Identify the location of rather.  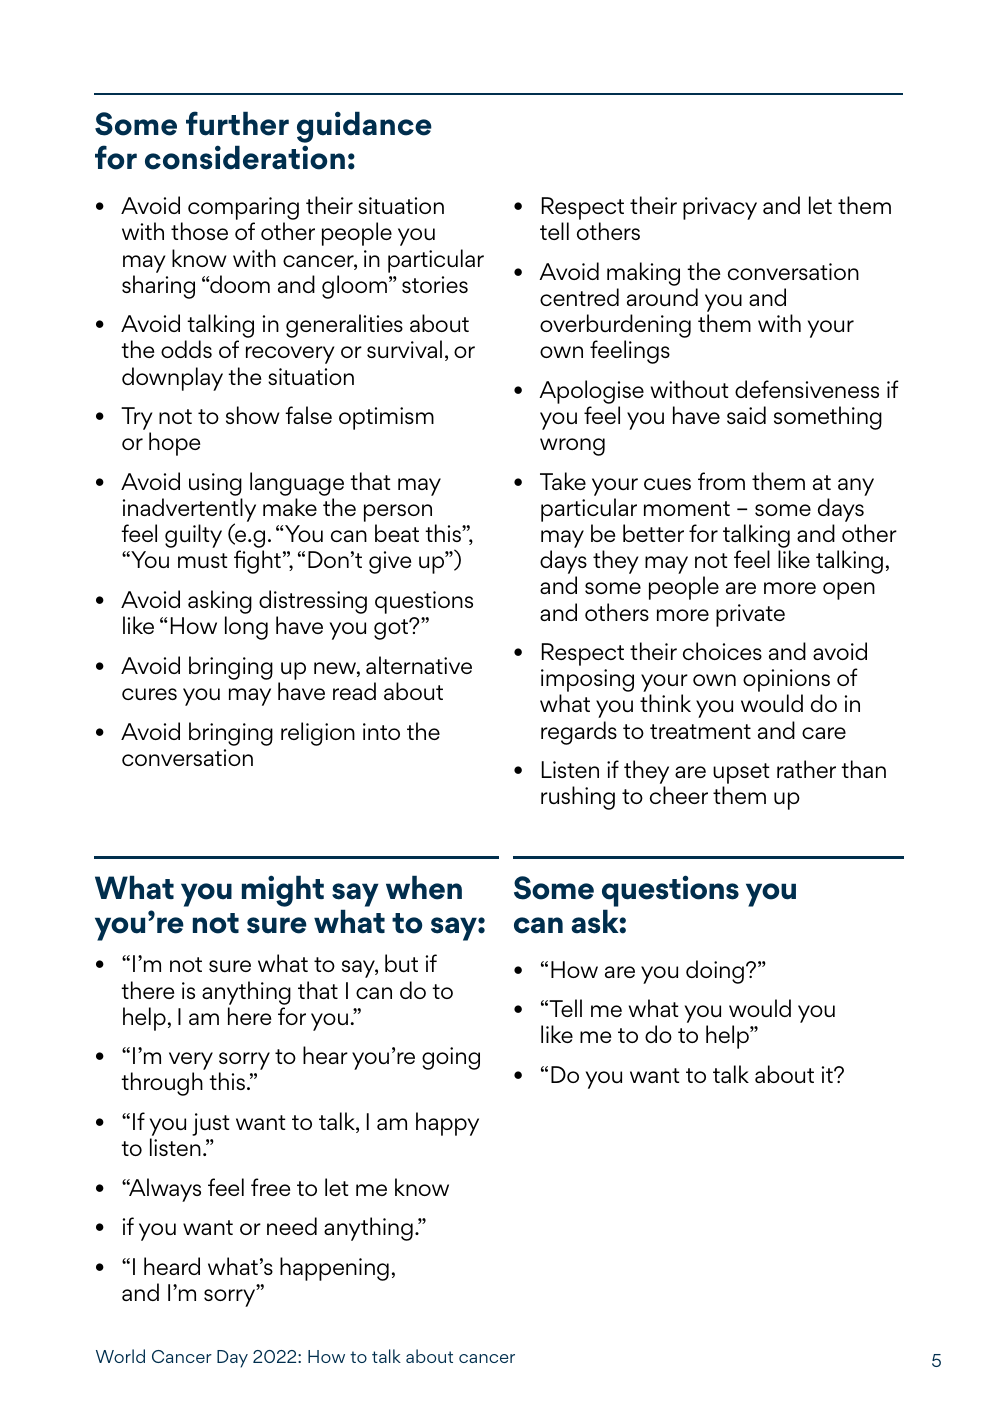
(806, 769).
